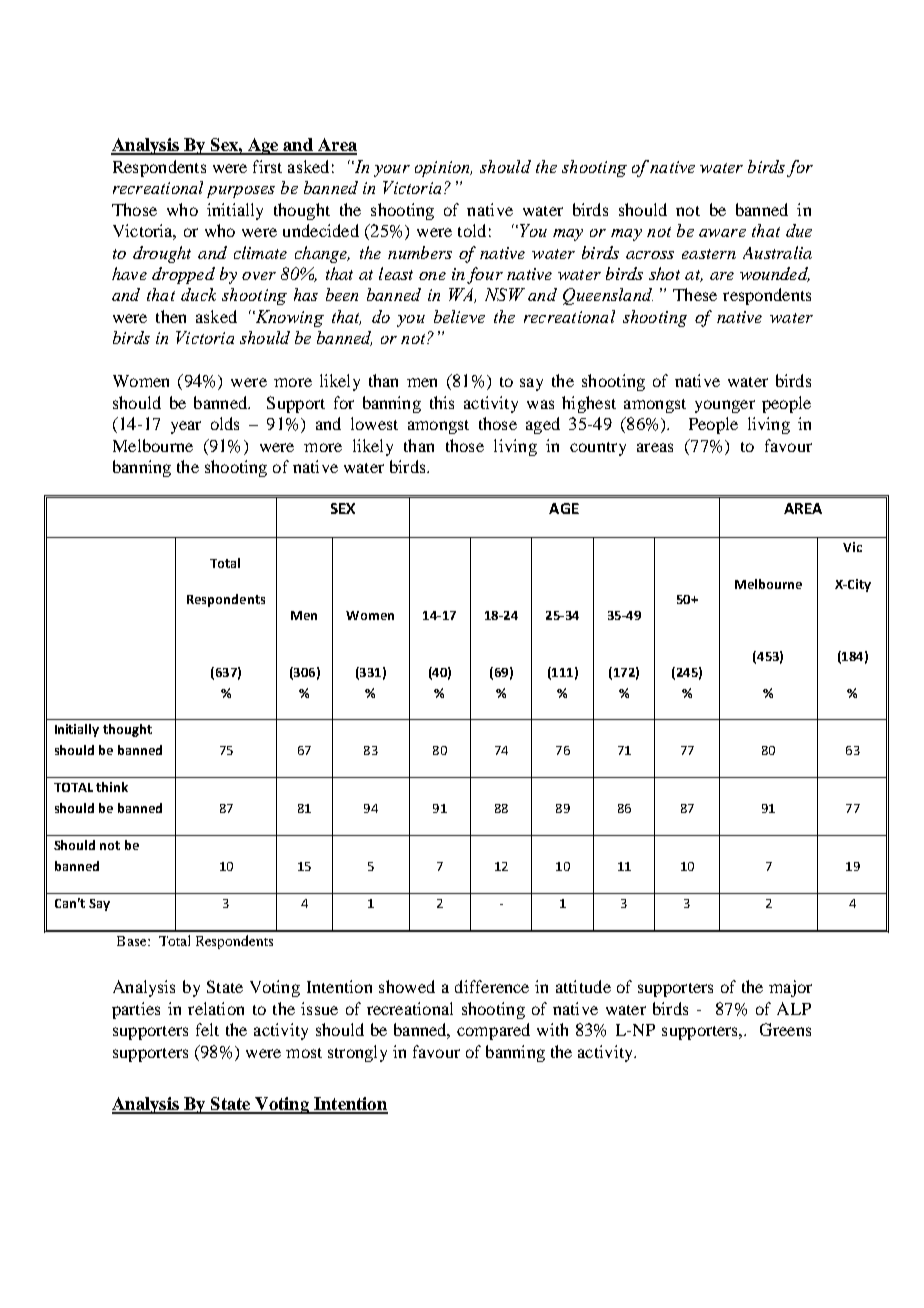 This screenshot has width=924, height=1308. I want to click on aware, so click(722, 233).
